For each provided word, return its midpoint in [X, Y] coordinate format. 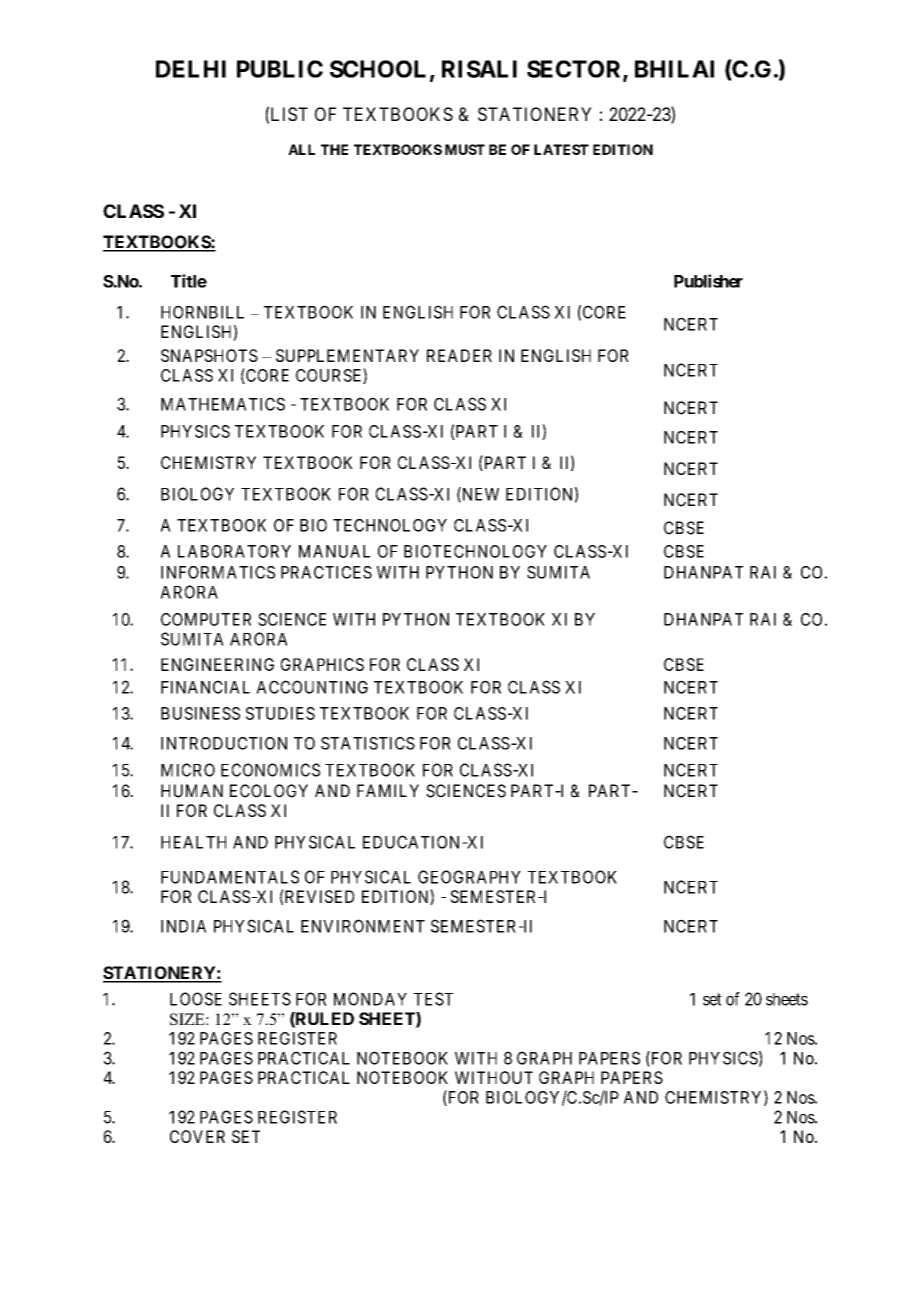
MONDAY [370, 999]
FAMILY [388, 790]
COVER [197, 1136]
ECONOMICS [270, 770]
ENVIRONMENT [363, 926]
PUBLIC [280, 69]
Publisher [708, 281]
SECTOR [575, 70]
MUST [465, 149]
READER [459, 355]
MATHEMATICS [223, 404]
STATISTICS [368, 743]
